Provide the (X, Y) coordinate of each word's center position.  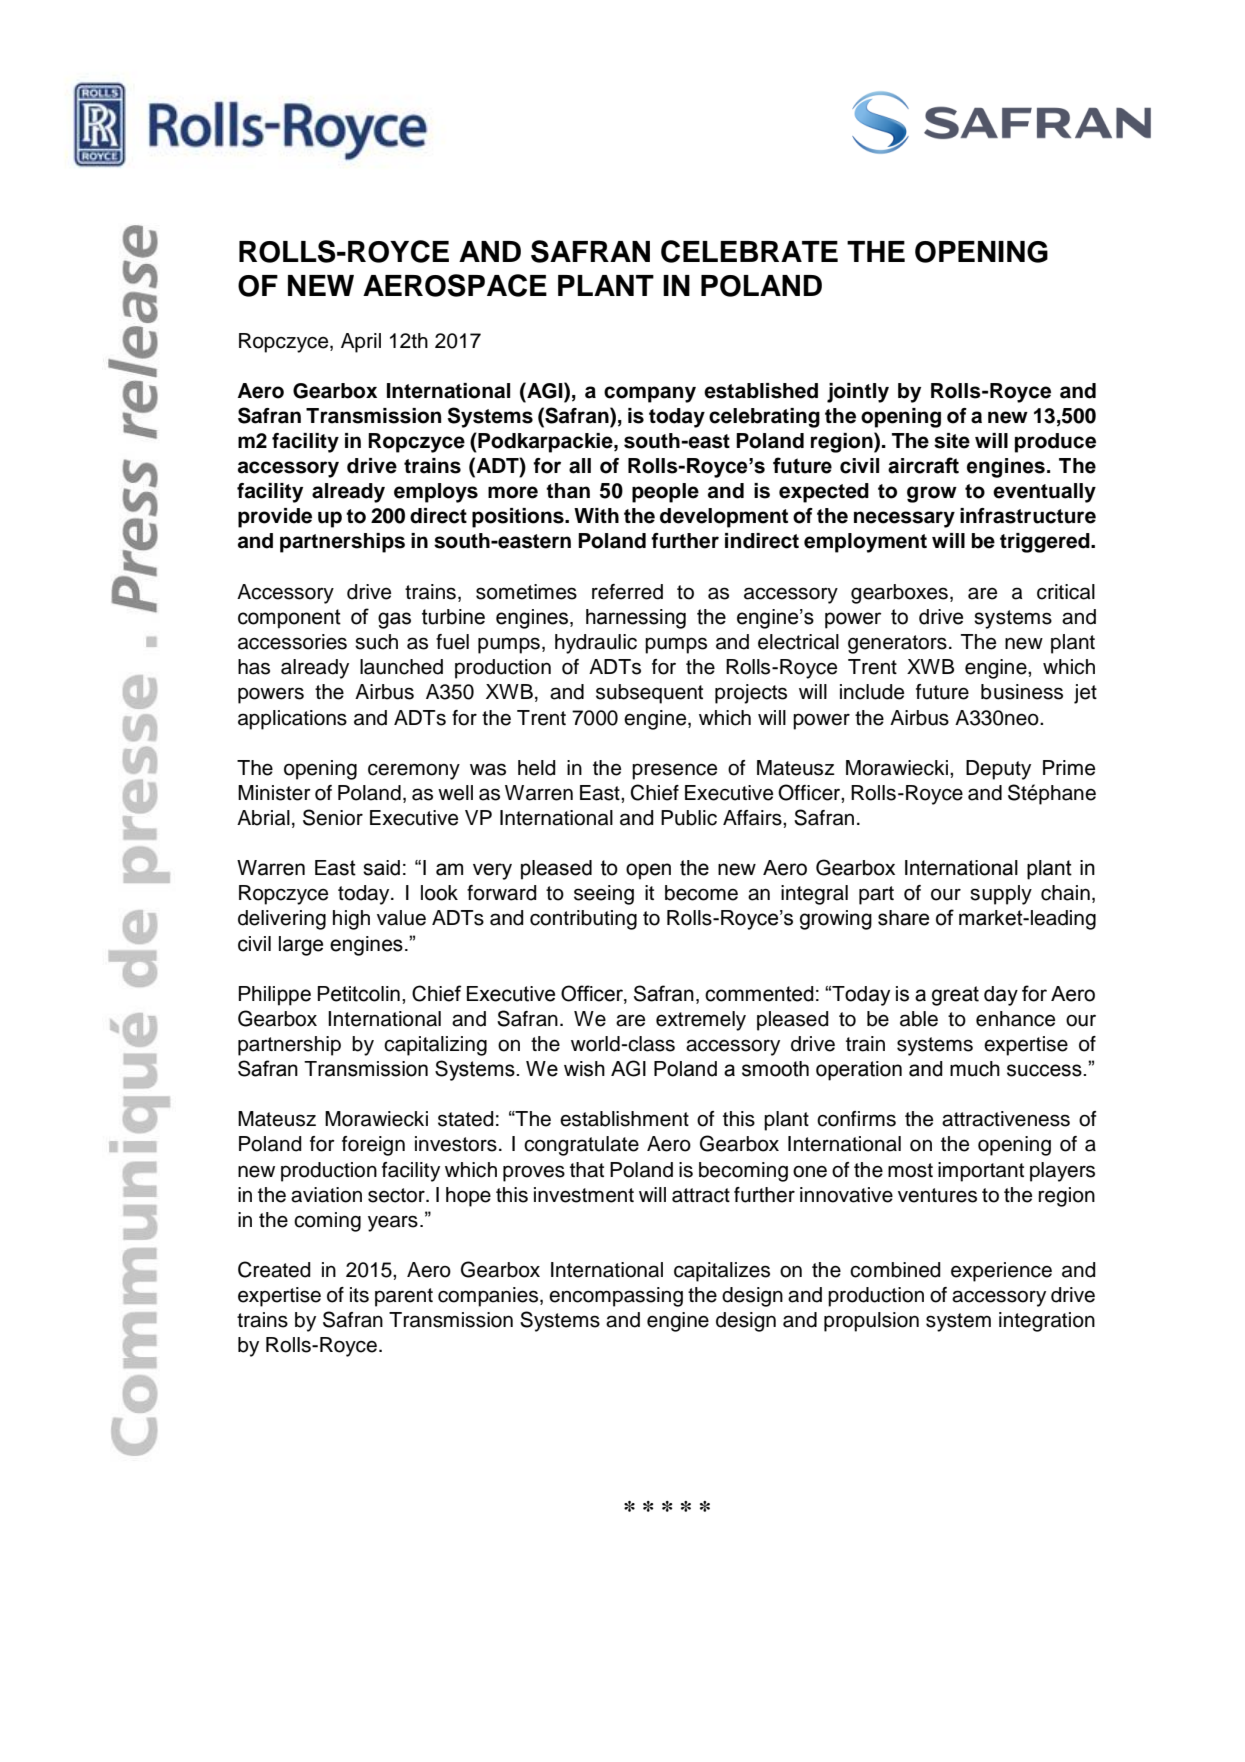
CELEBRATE (749, 251)
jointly (858, 393)
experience (1001, 1272)
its (359, 1295)
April (361, 343)
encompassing (616, 1297)
